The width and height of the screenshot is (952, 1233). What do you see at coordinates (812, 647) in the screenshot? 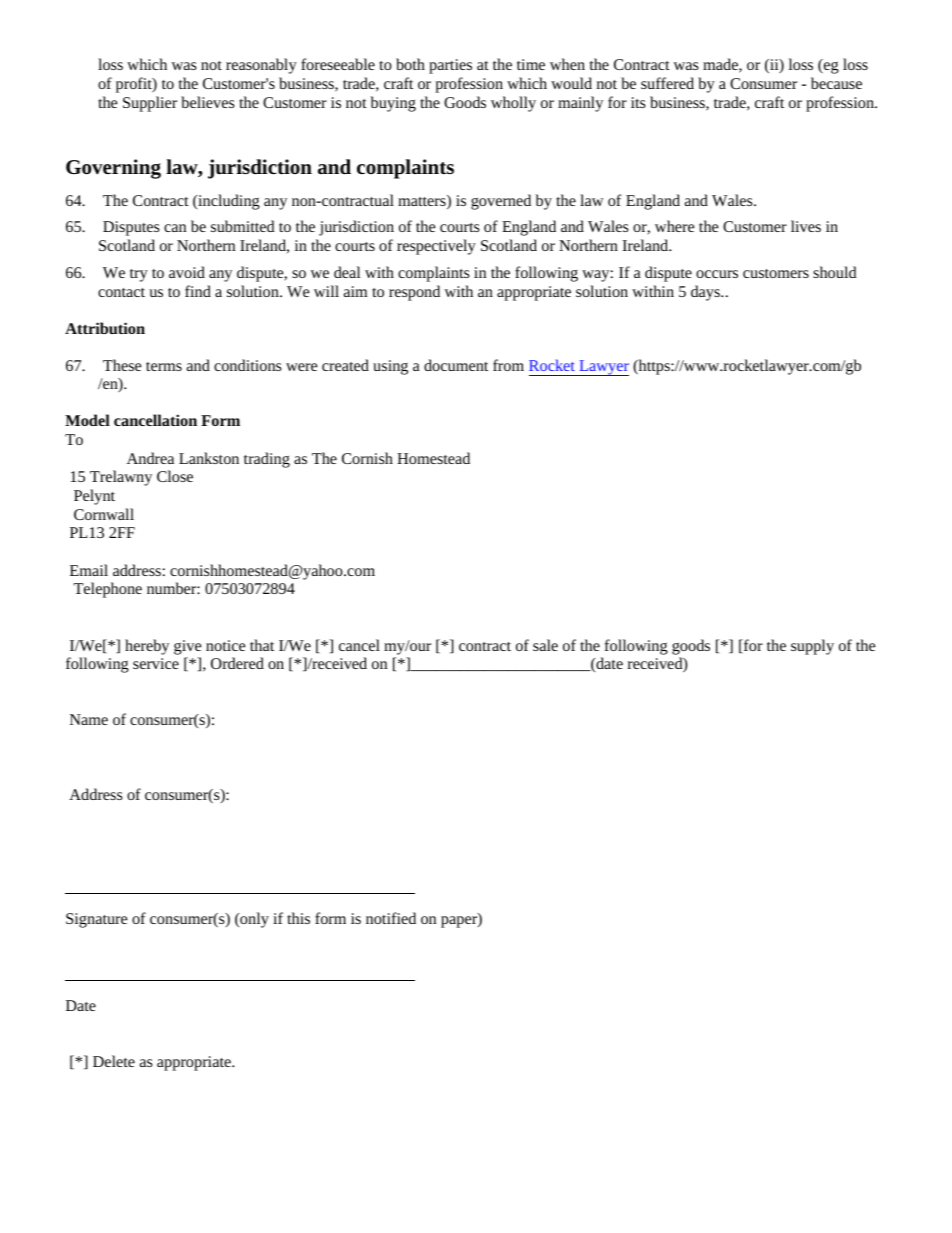
I see `supply` at bounding box center [812, 647].
